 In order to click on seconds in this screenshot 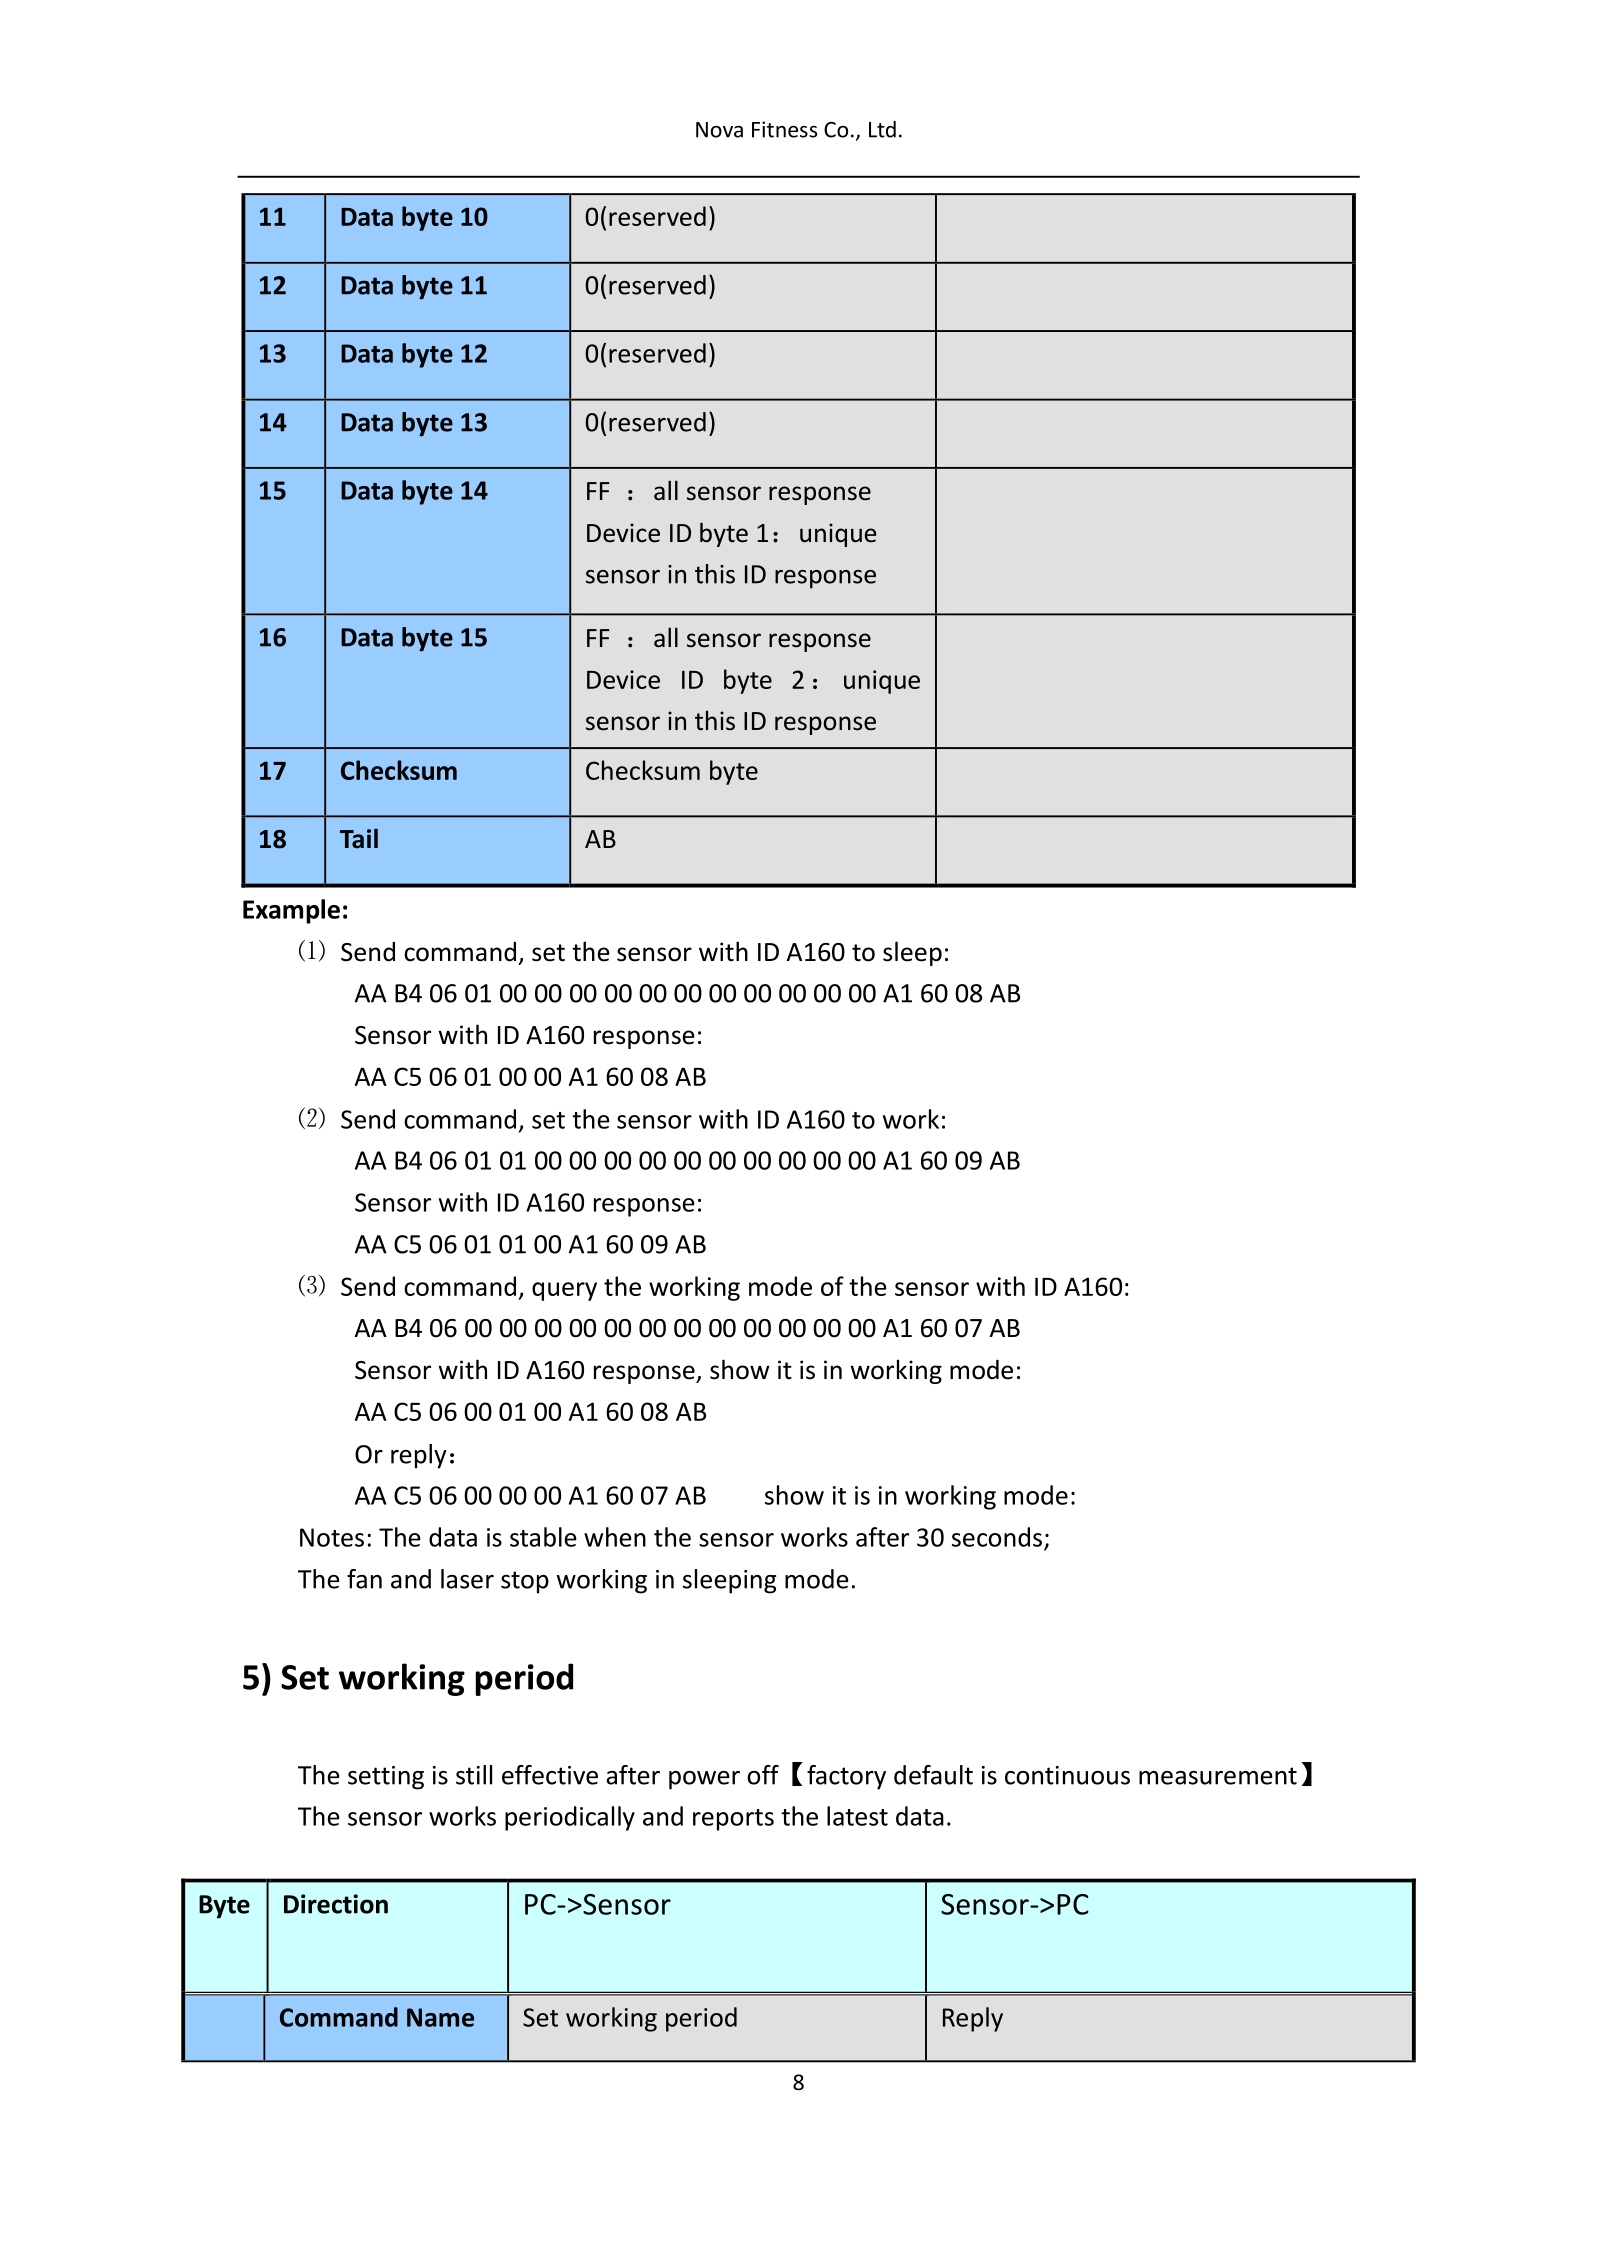, I will do `click(997, 1537)`.
